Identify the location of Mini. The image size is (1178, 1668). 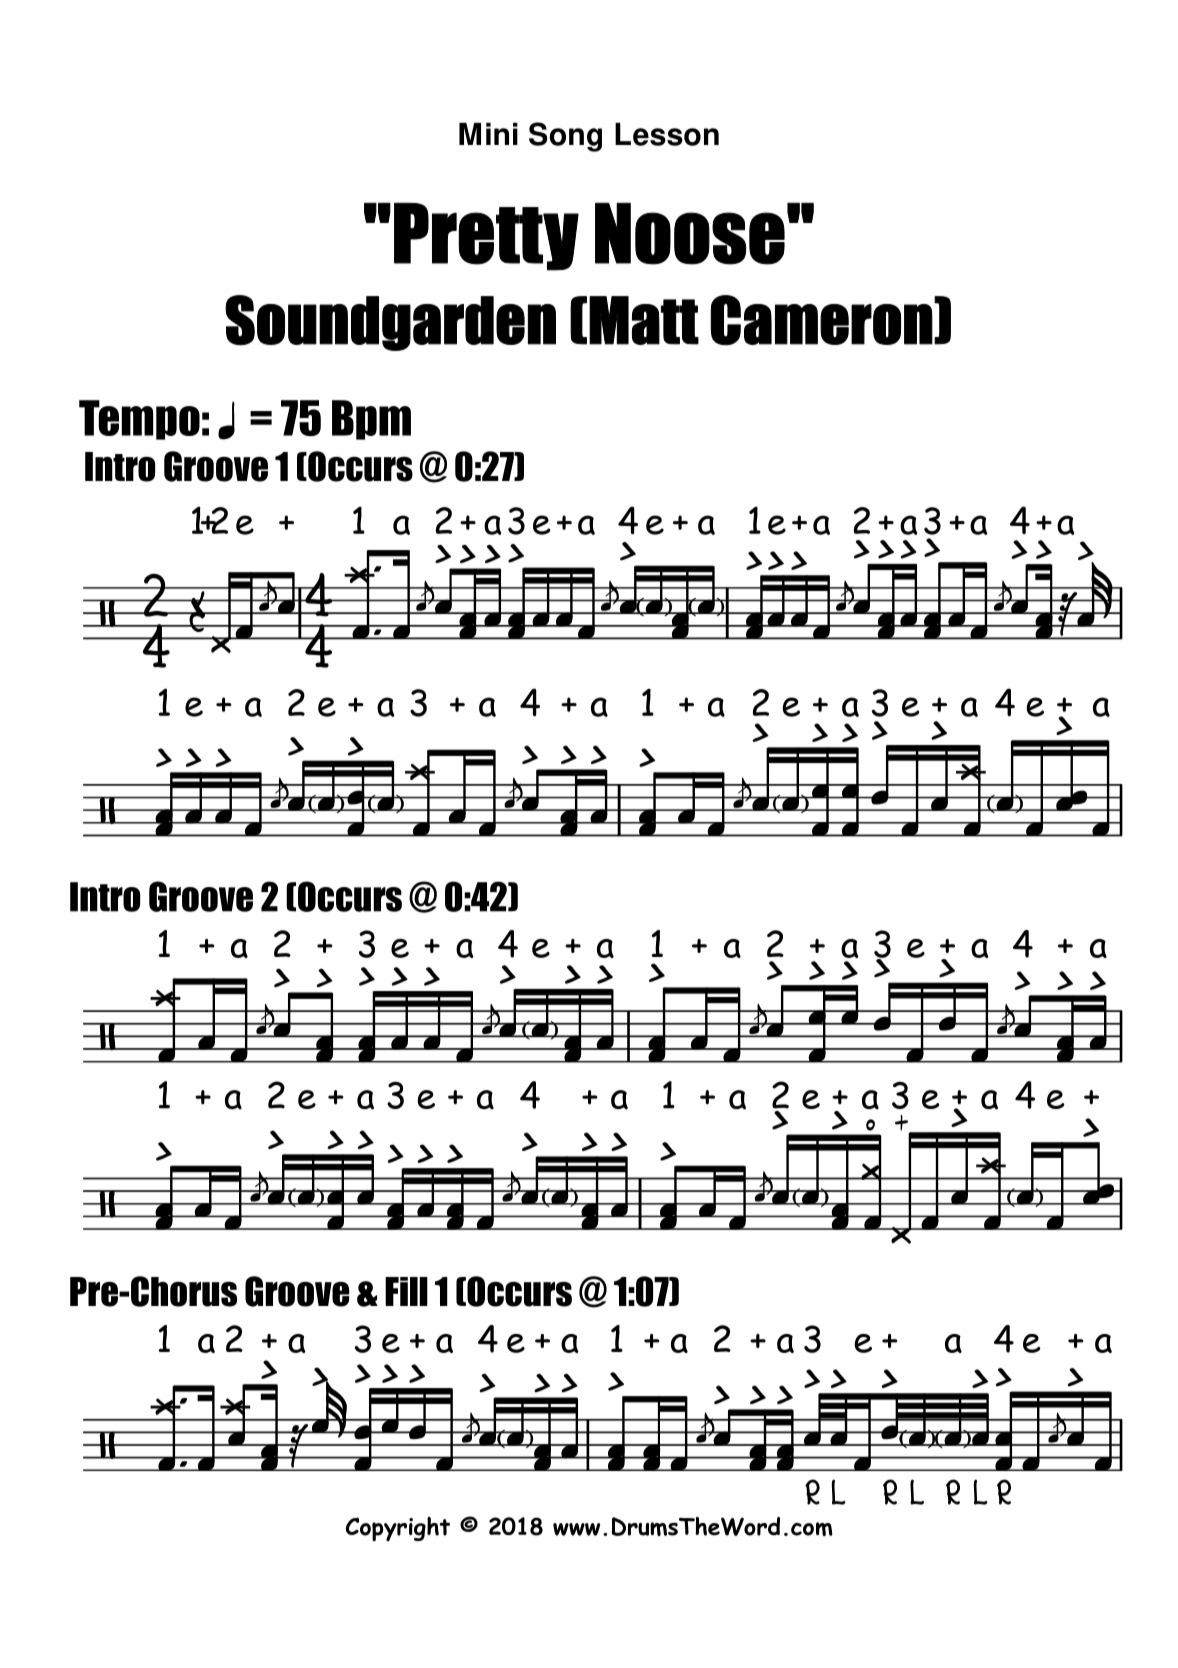
(488, 134).
